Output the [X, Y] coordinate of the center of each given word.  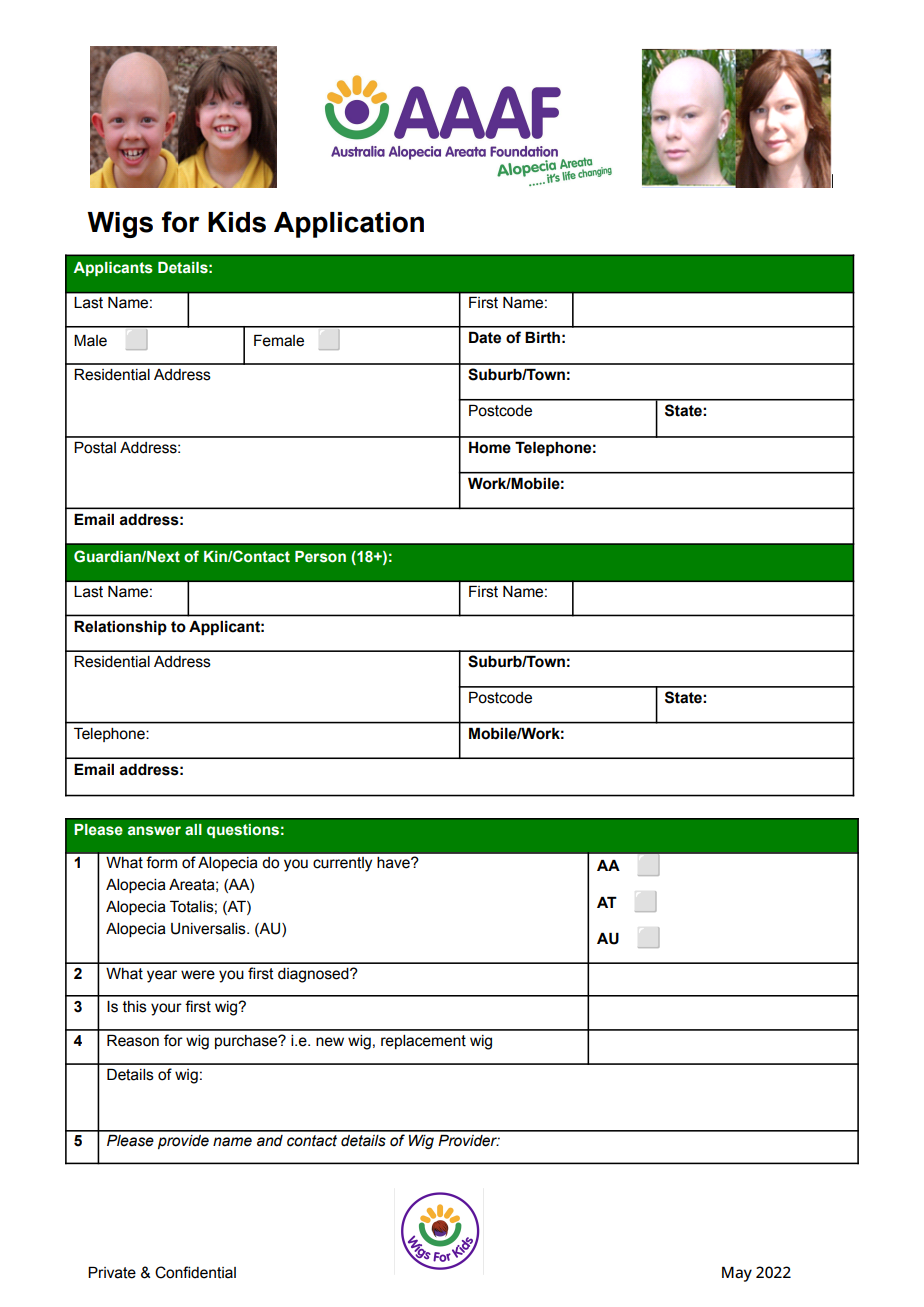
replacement [423, 1042]
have [394, 863]
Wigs [120, 225]
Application [349, 225]
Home [490, 448]
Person [320, 557]
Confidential [195, 1272]
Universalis [209, 929]
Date [485, 338]
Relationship [120, 628]
